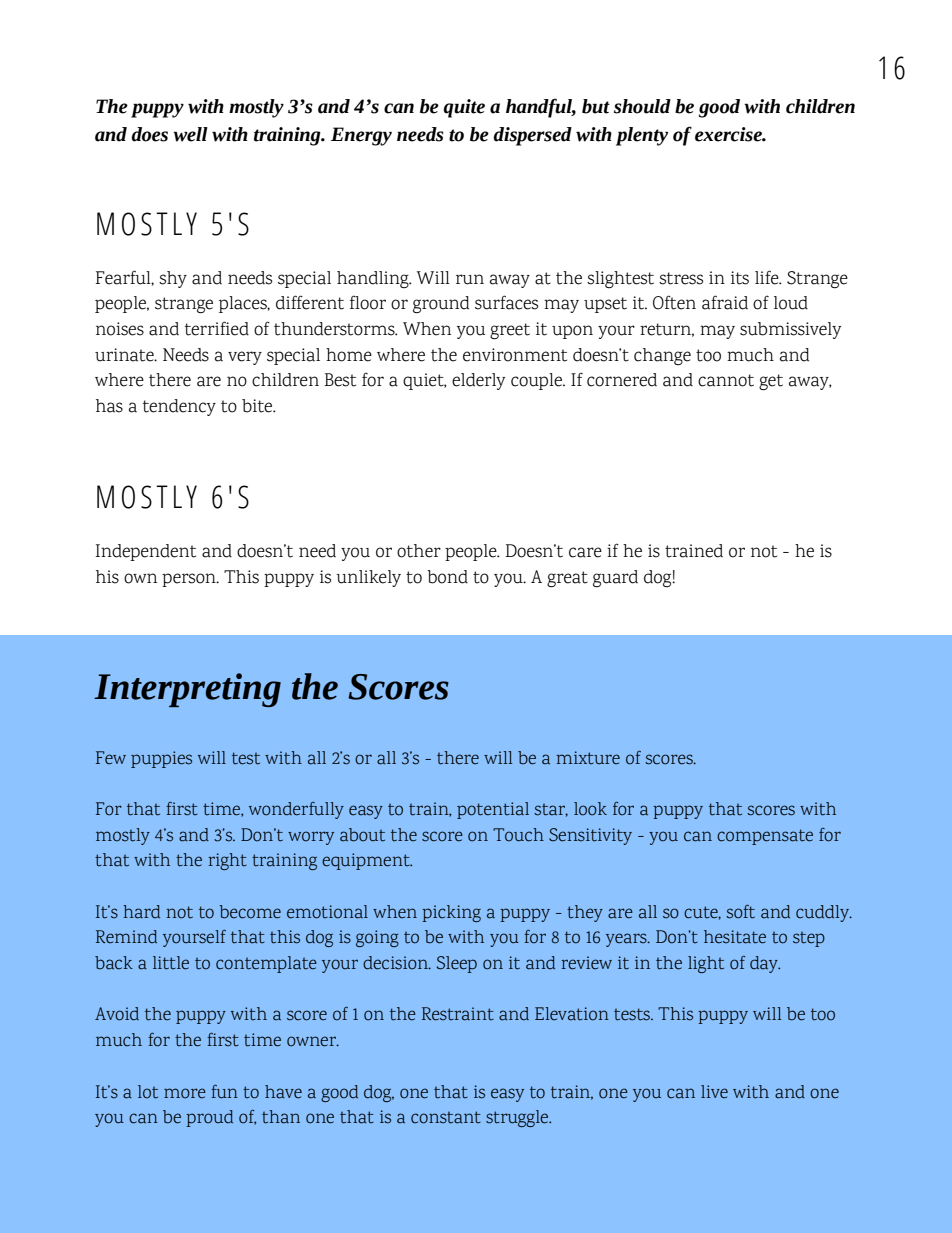 This page has height=1233, width=952. I want to click on Independent, so click(146, 552).
